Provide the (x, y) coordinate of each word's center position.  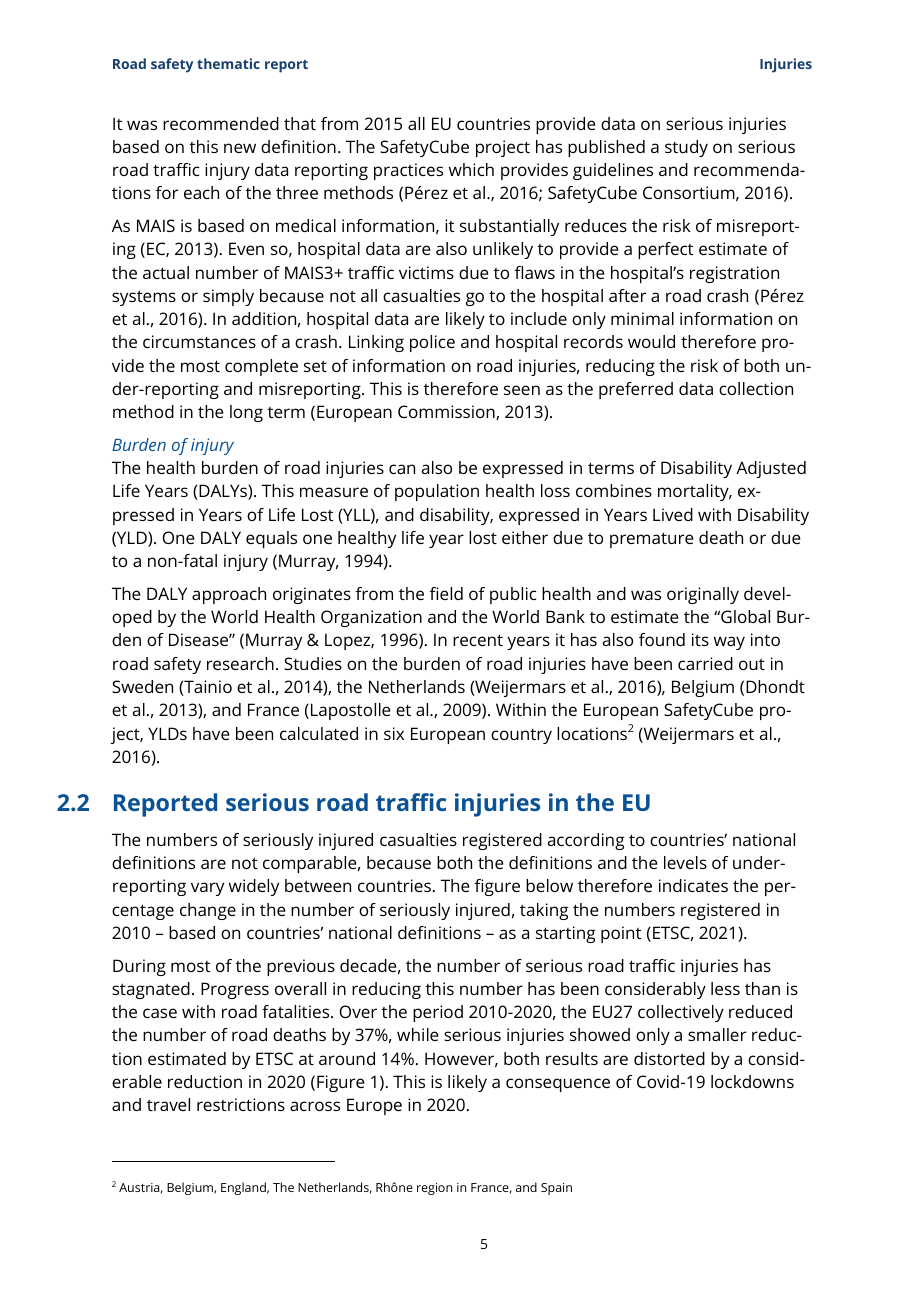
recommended (221, 123)
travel (168, 1104)
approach (229, 595)
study (686, 148)
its (700, 639)
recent (478, 640)
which (471, 169)
